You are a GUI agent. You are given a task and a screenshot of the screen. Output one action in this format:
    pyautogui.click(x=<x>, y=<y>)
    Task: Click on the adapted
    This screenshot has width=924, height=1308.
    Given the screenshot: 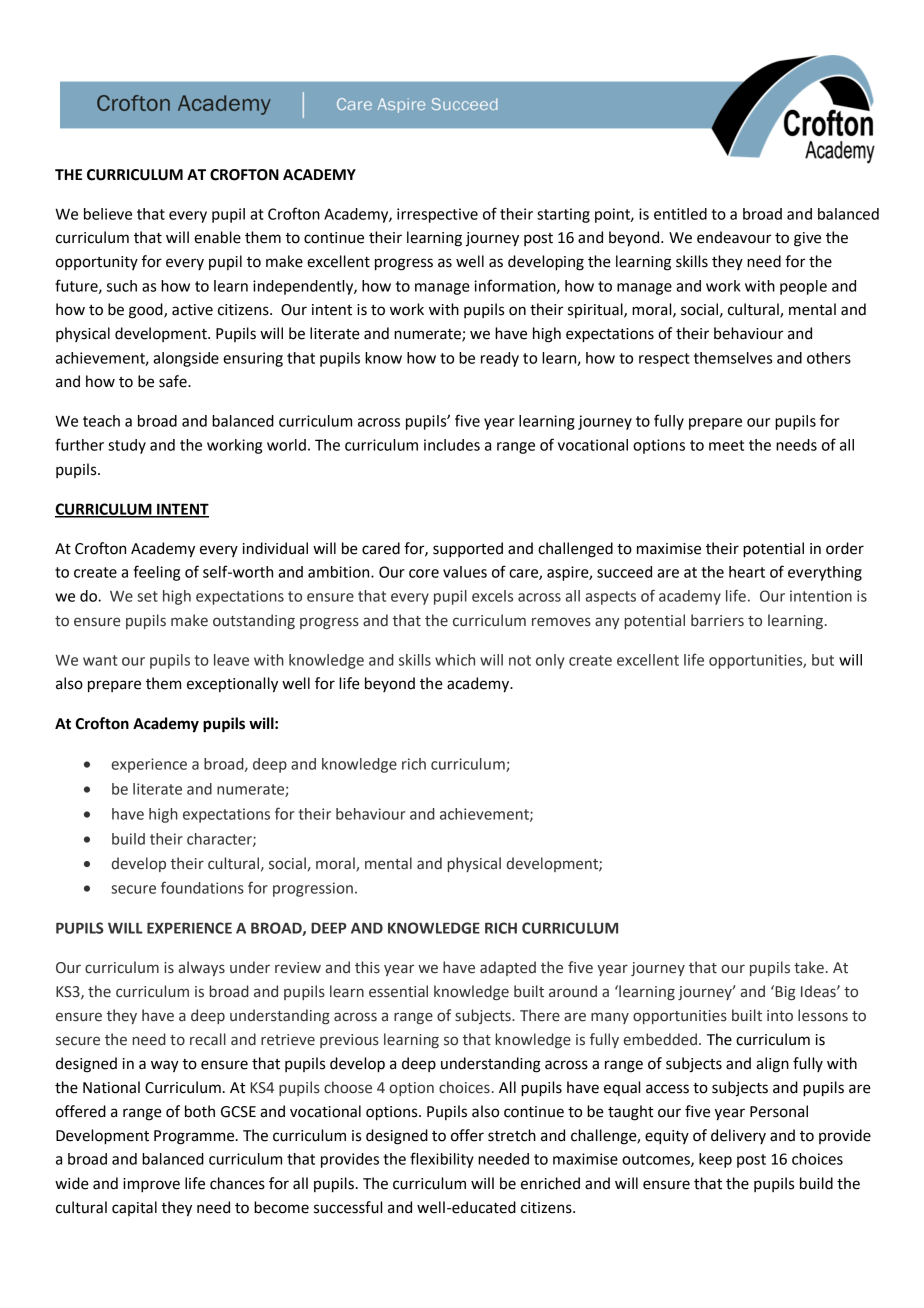 What is the action you would take?
    pyautogui.click(x=508, y=968)
